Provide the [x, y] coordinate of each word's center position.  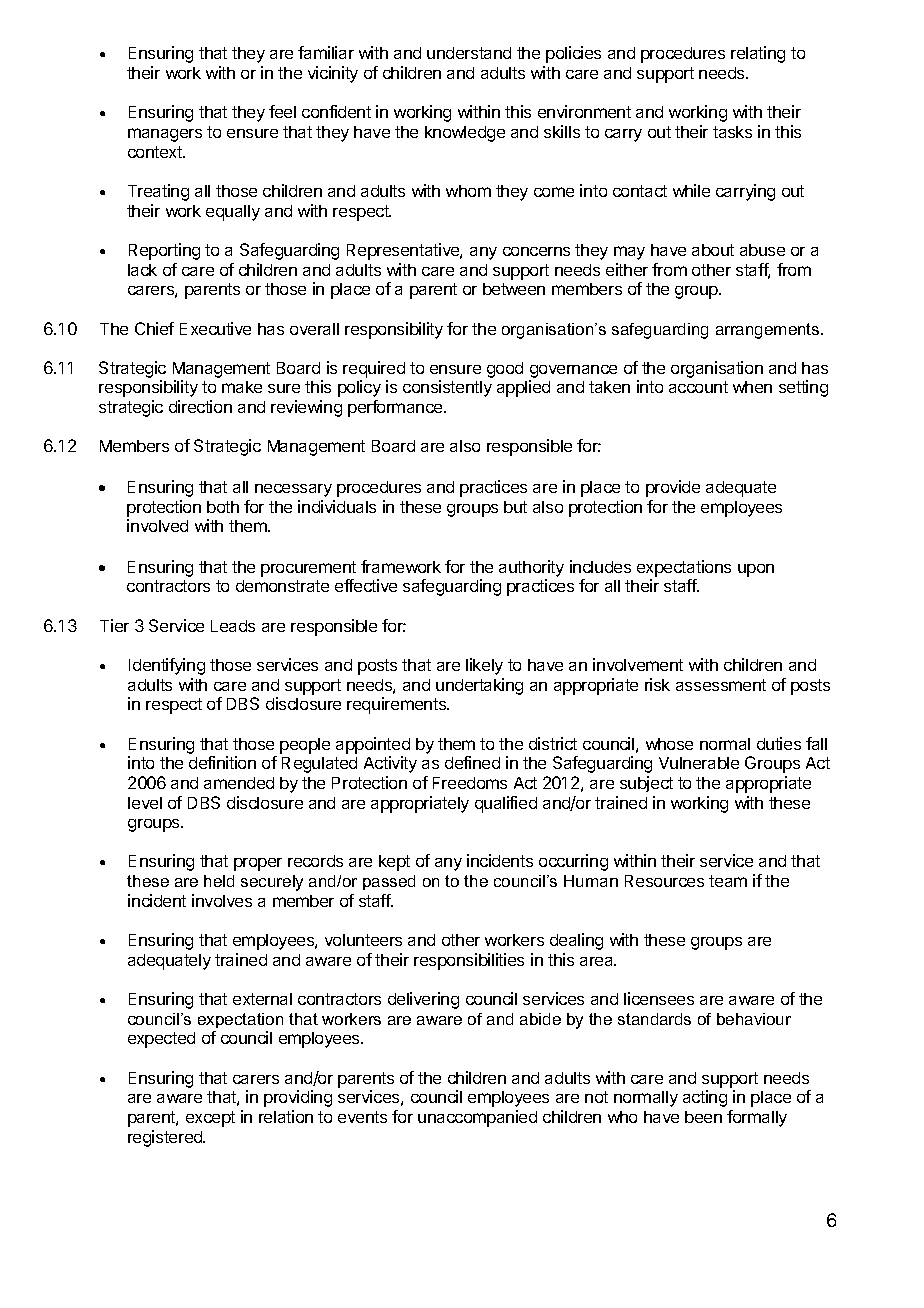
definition [222, 762]
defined [472, 762]
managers [165, 135]
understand [469, 53]
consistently [447, 388]
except [210, 1119]
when [752, 387]
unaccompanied [477, 1118]
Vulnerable [699, 763]
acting [705, 1098]
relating [758, 54]
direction [200, 406]
